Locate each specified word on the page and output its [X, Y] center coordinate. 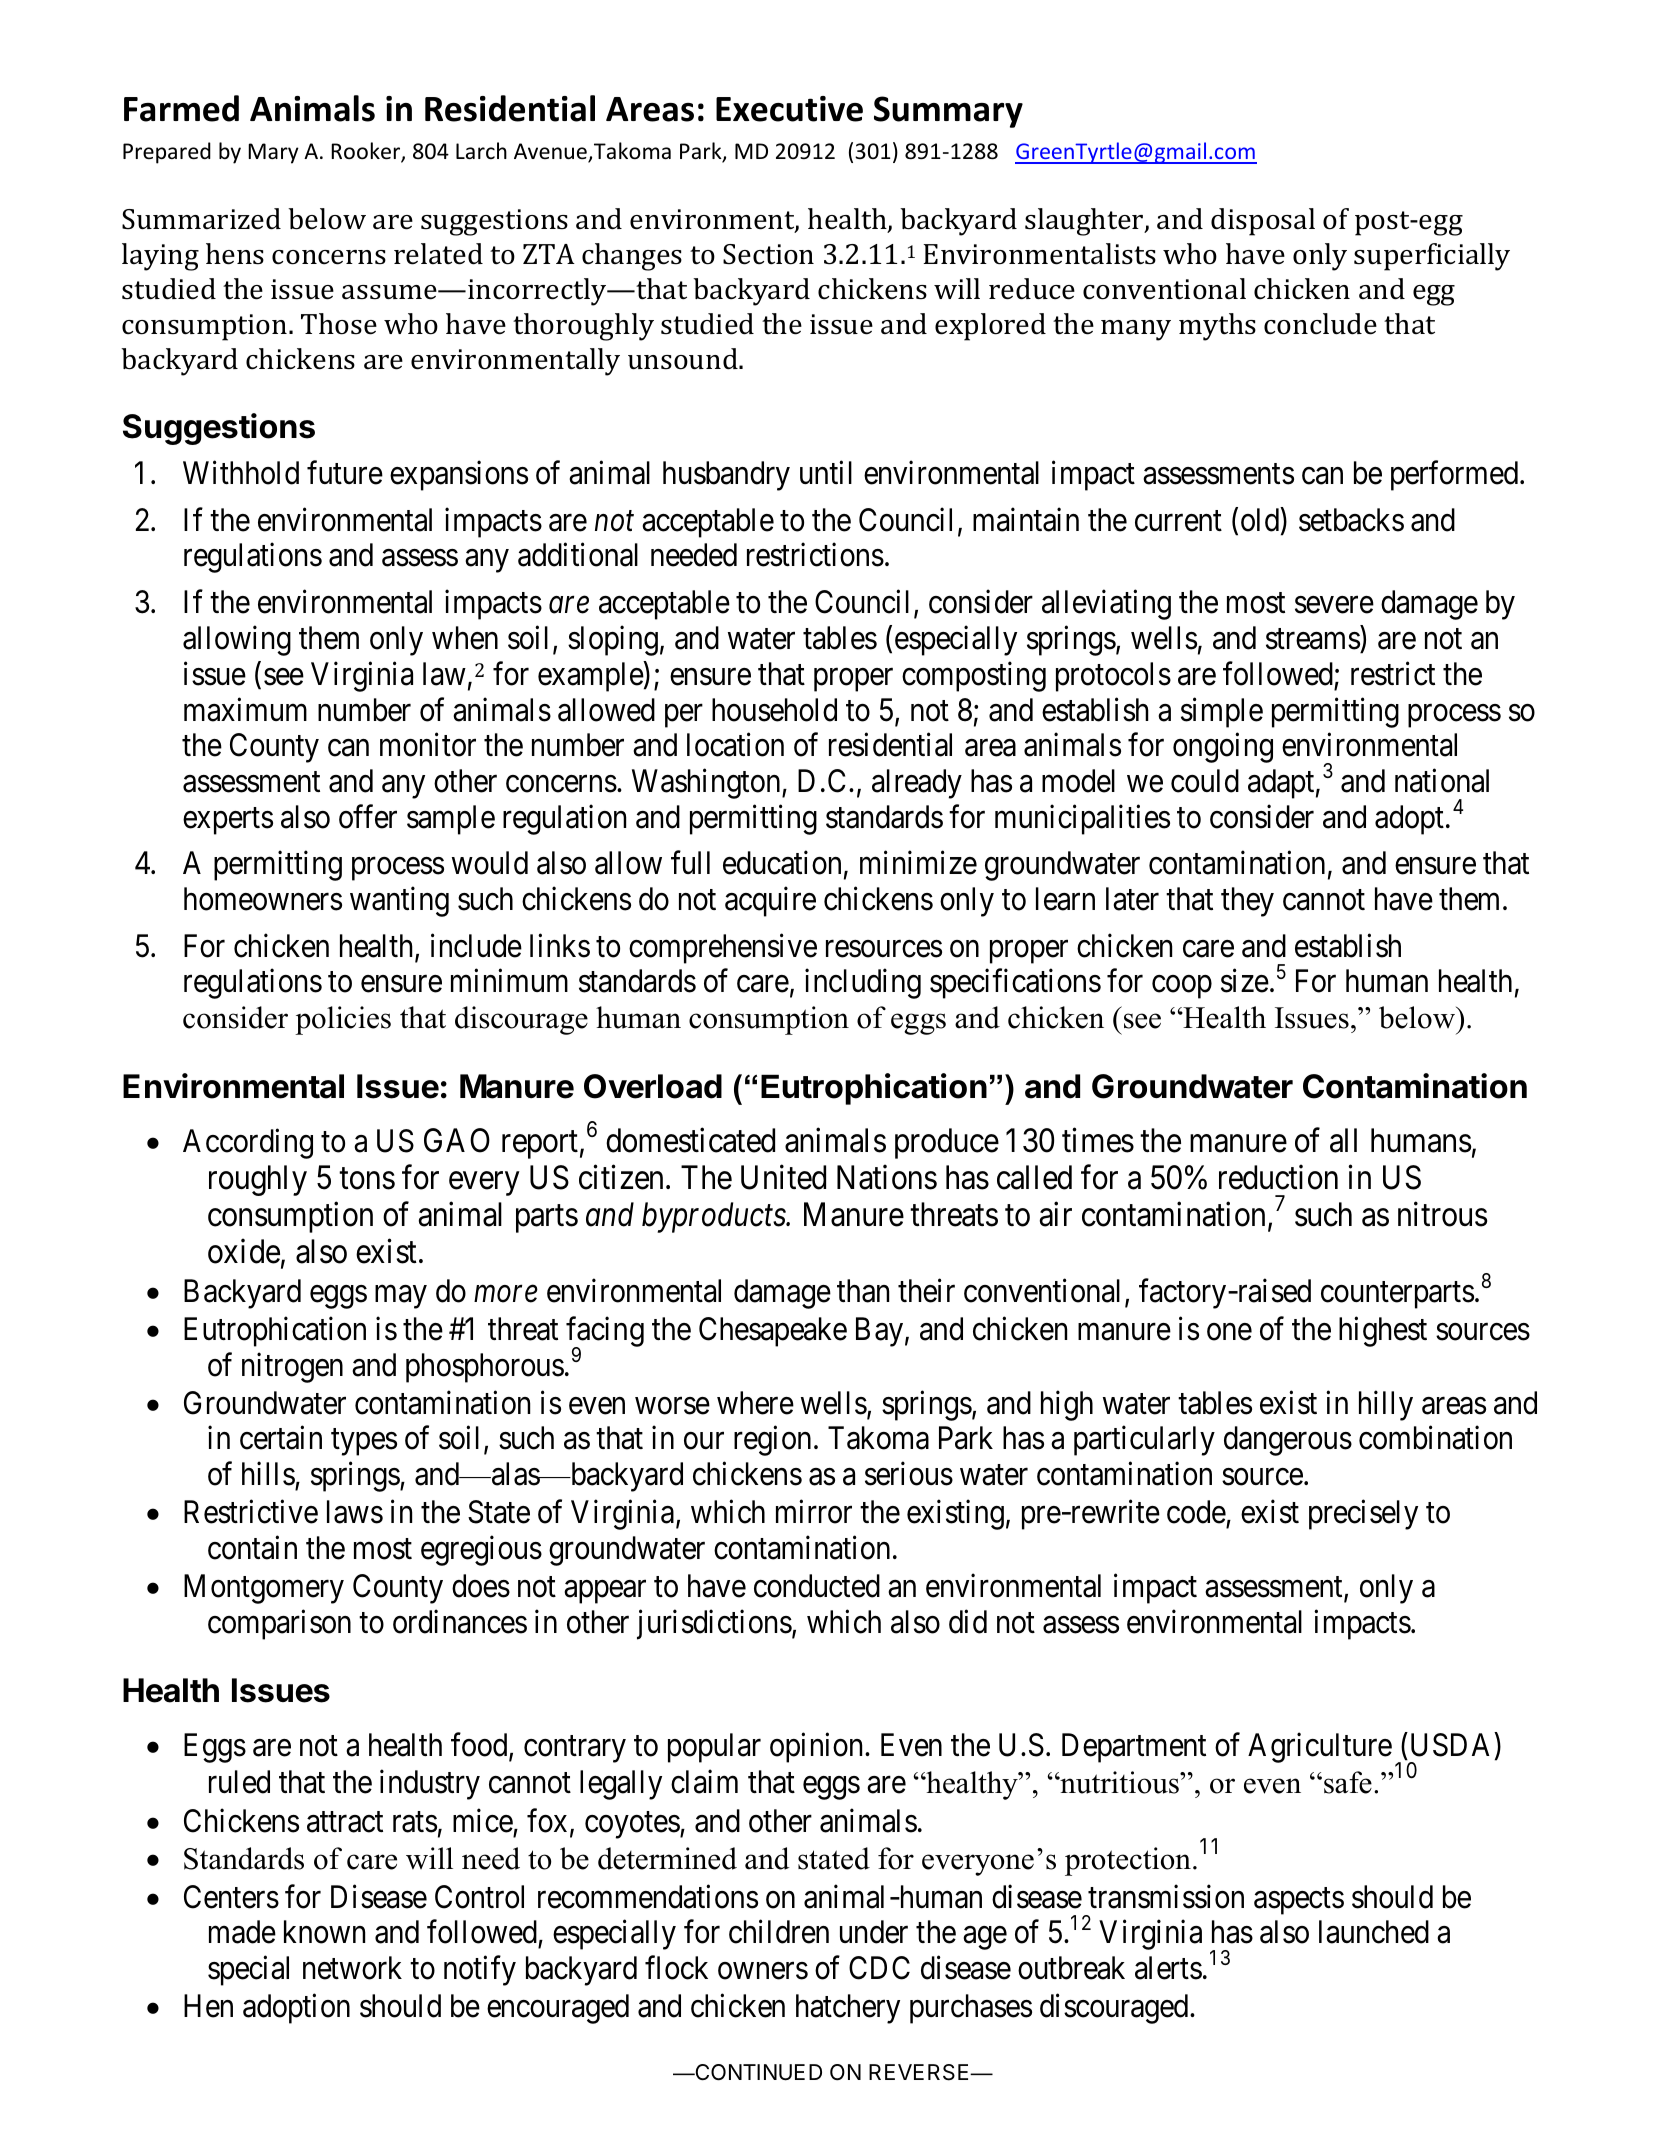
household [774, 710]
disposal [1263, 222]
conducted [817, 1586]
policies [343, 1020]
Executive [789, 109]
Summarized [201, 219]
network [352, 1968]
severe [1334, 605]
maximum [245, 710]
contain [252, 1547]
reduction [1278, 1177]
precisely [1363, 1515]
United [783, 1177]
